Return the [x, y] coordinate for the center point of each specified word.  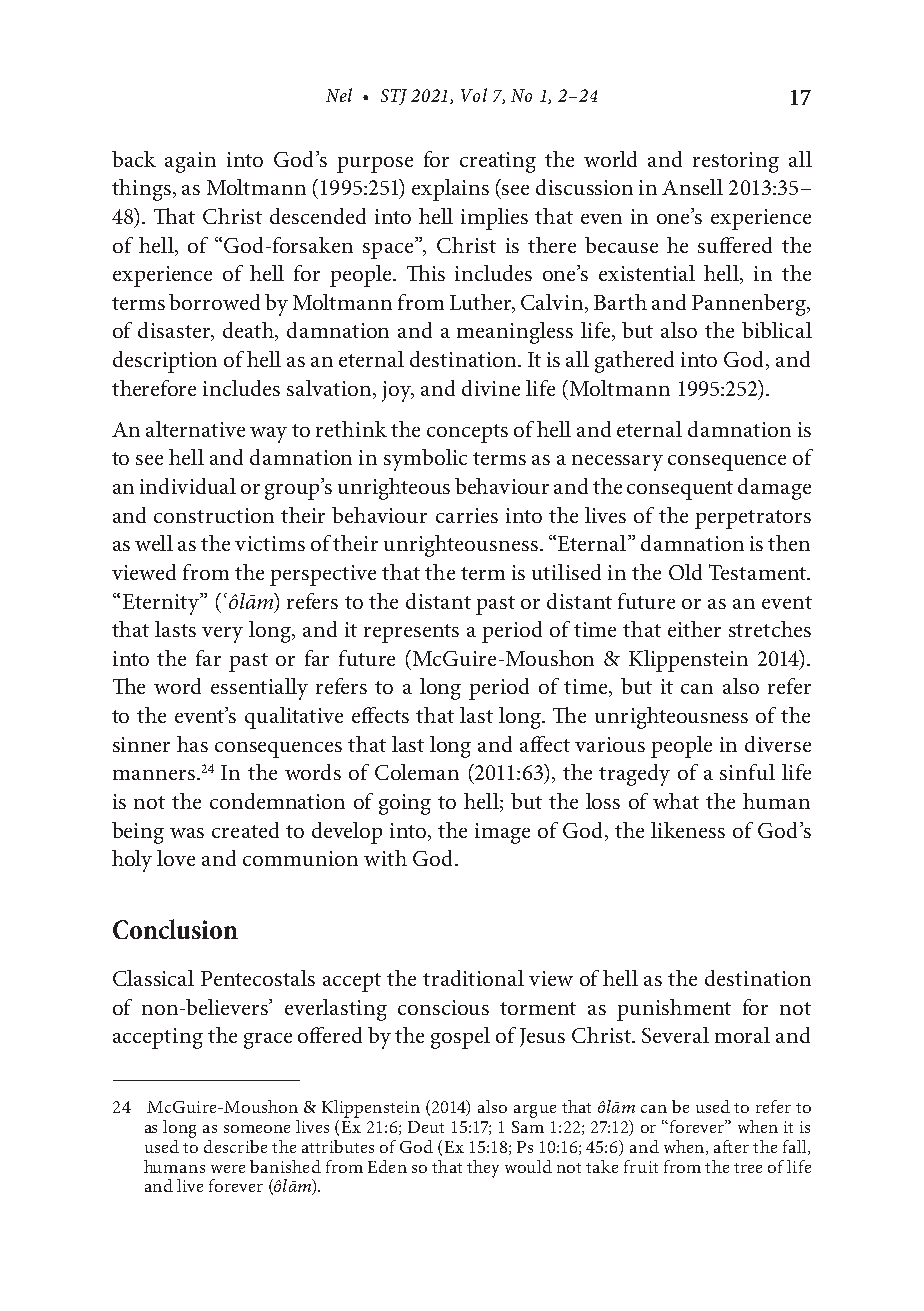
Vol [474, 95]
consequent [680, 490]
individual [188, 486]
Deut [426, 1127]
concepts [467, 433]
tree [748, 1168]
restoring [736, 162]
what [676, 801]
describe [235, 1146]
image [502, 833]
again [190, 162]
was [187, 833]
